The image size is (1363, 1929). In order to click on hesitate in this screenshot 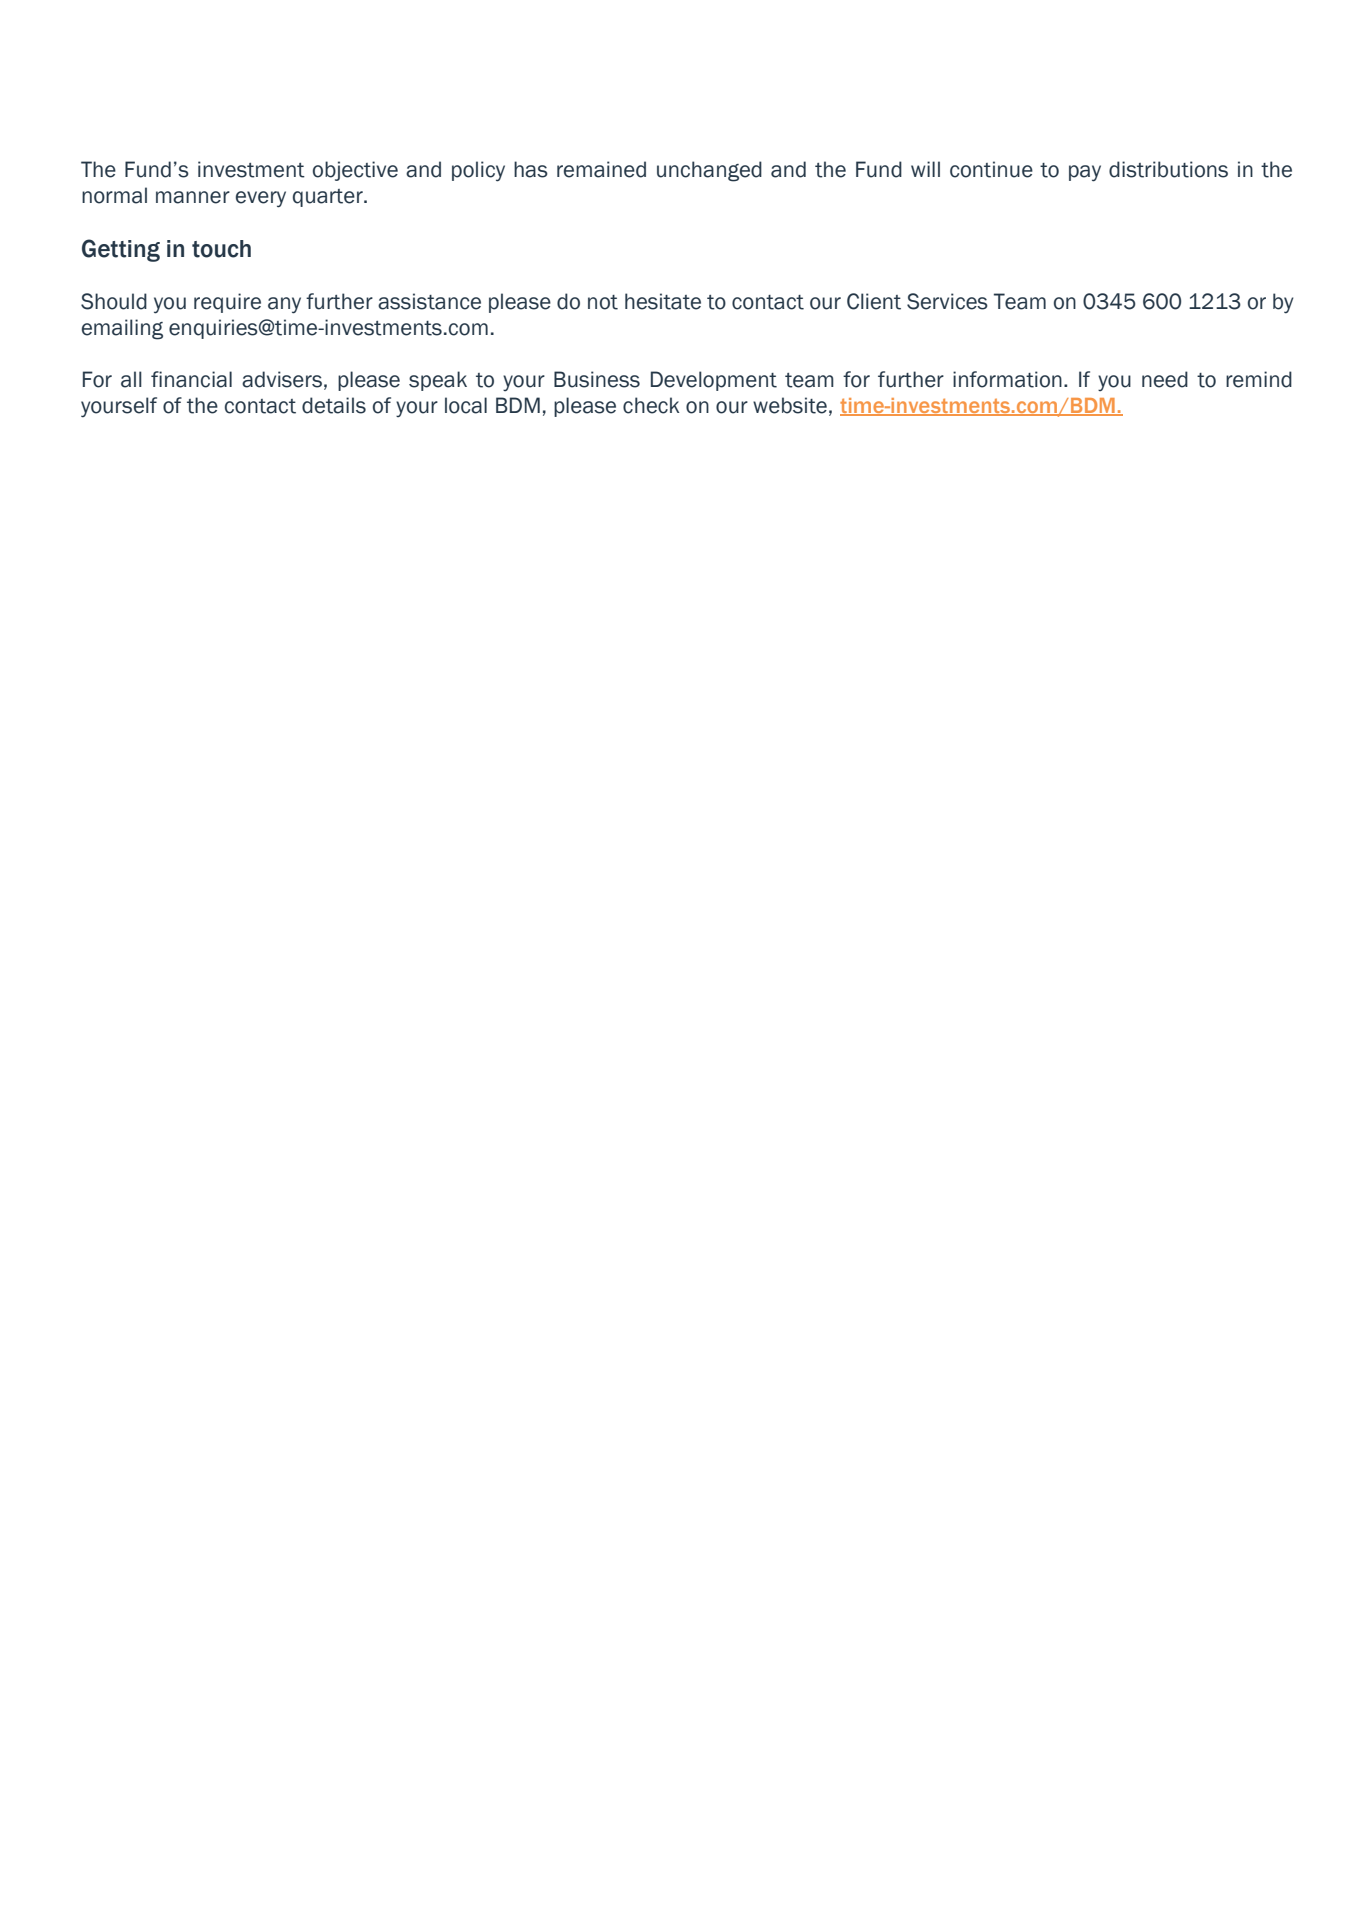, I will do `click(663, 301)`.
